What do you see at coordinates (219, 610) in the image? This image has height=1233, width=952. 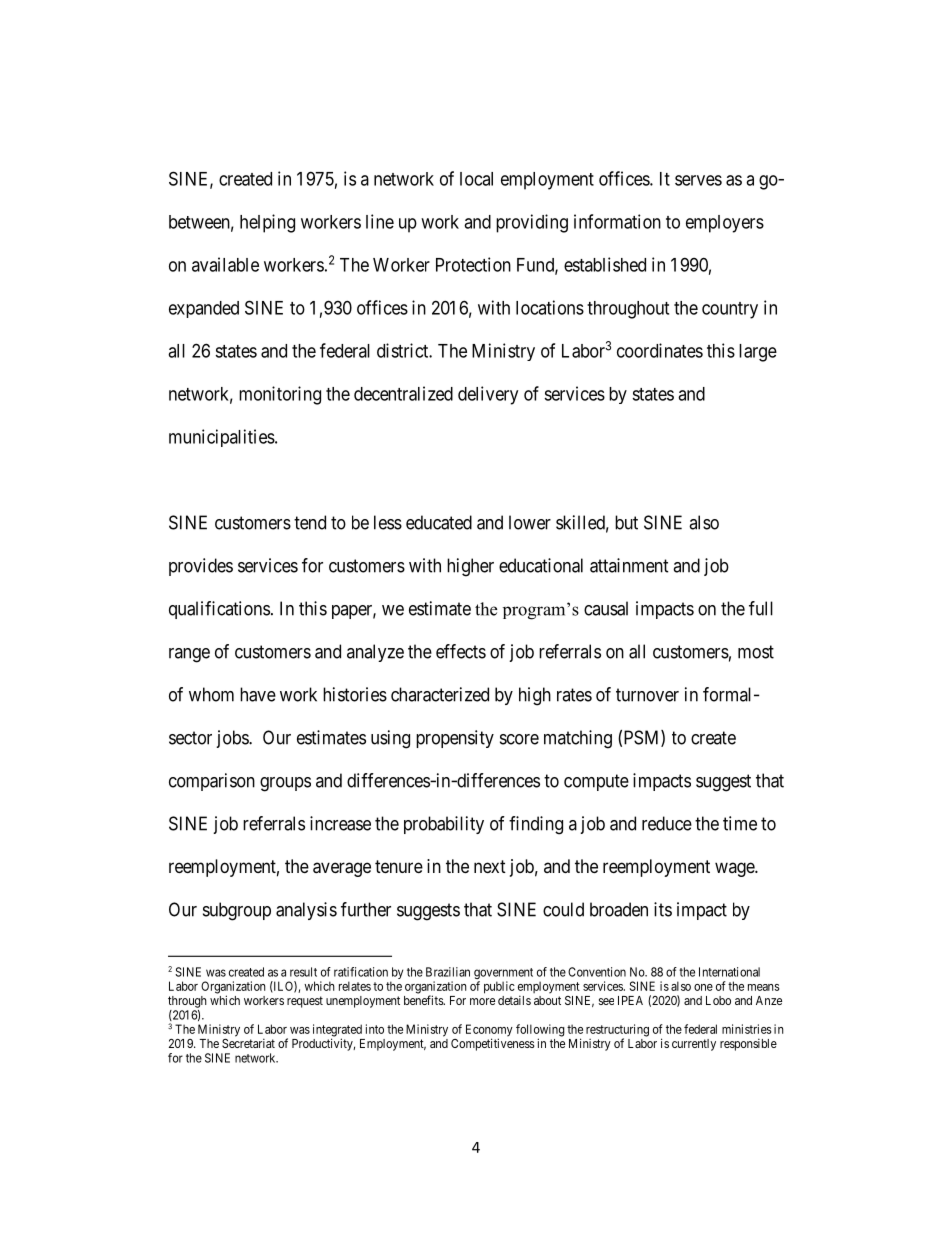 I see `qualifications` at bounding box center [219, 610].
